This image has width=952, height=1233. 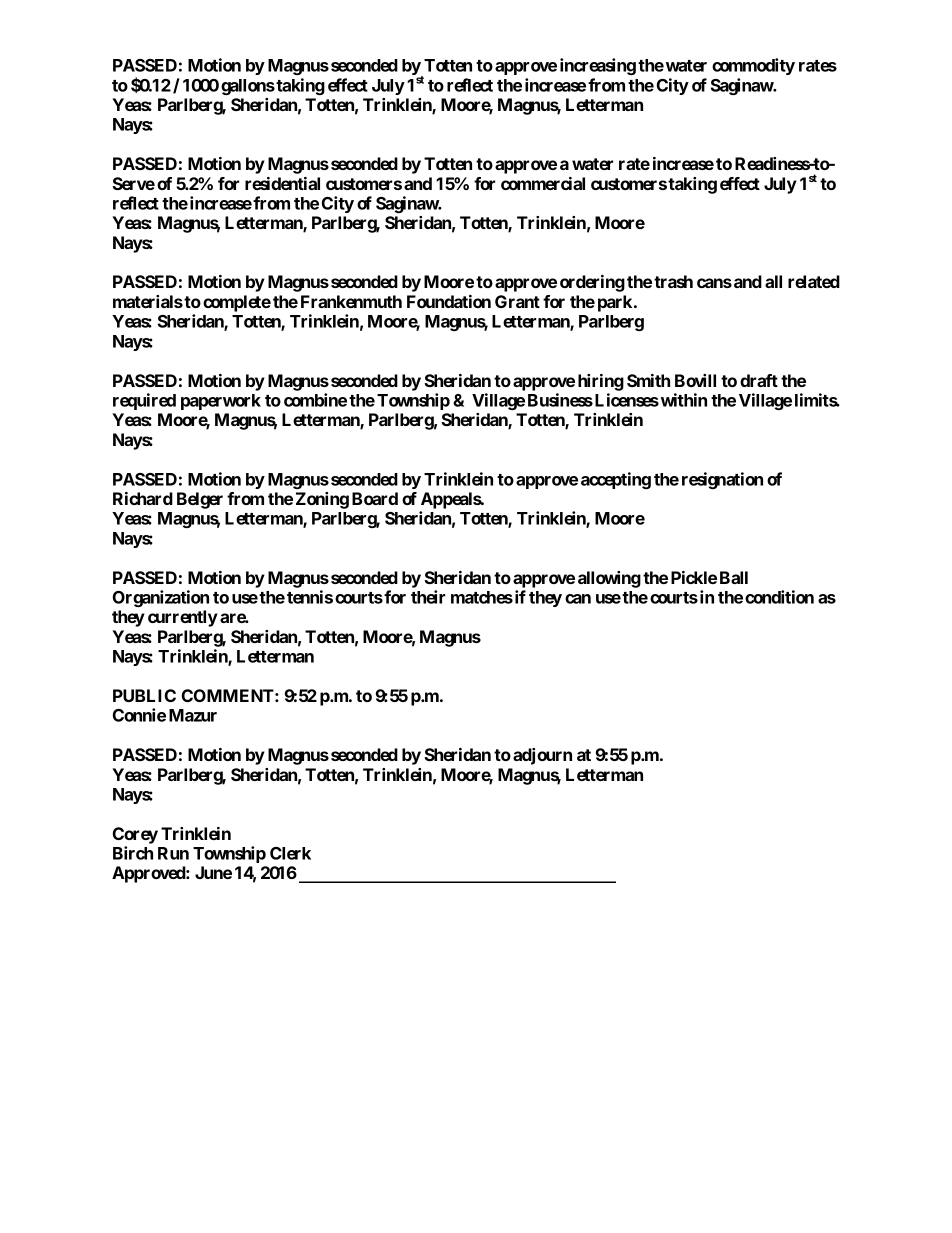 What do you see at coordinates (598, 66) in the image?
I see `increasing` at bounding box center [598, 66].
